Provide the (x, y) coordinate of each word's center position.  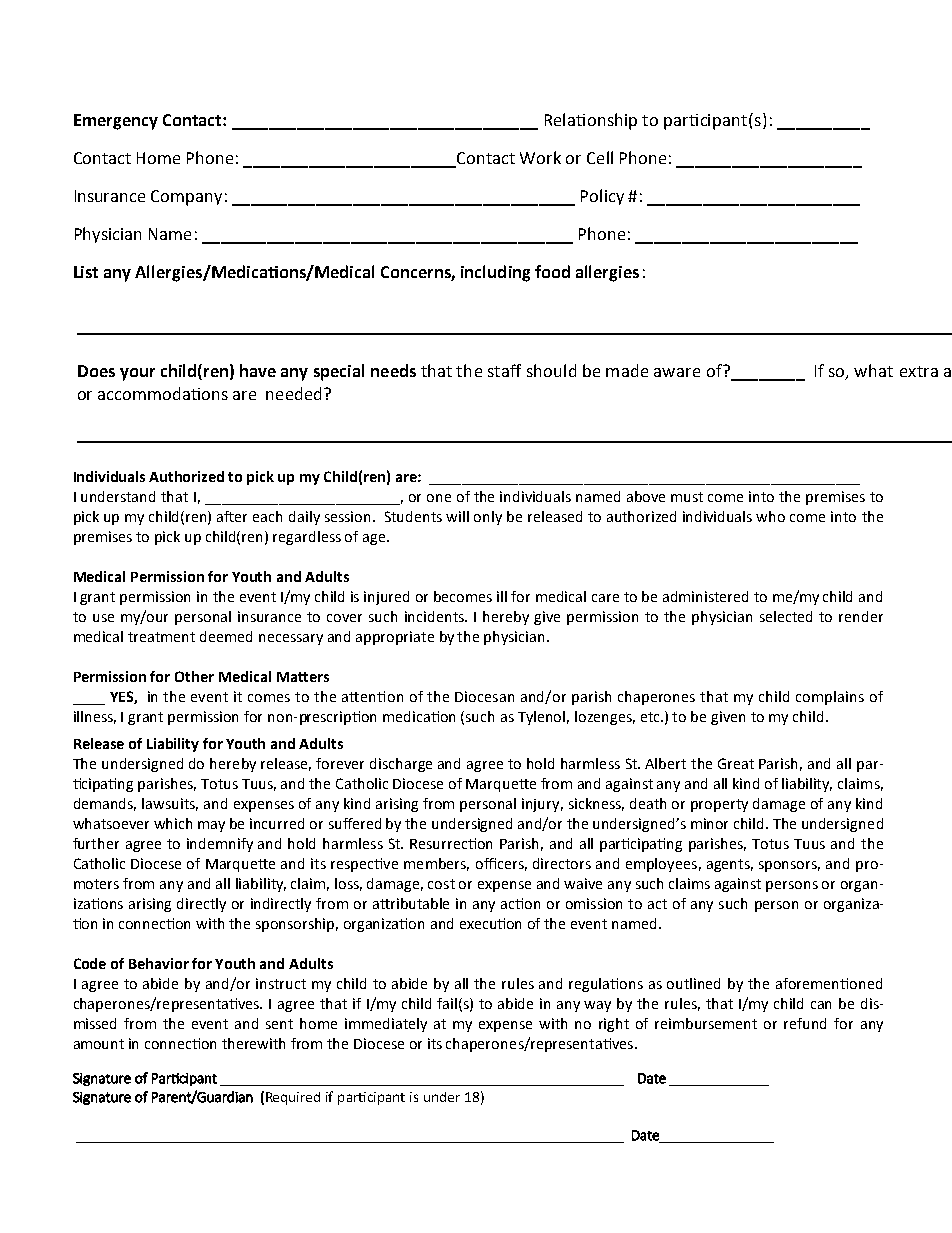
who (770, 516)
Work (540, 157)
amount (99, 1044)
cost (441, 884)
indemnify (220, 845)
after (232, 516)
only (488, 518)
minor (709, 823)
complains (830, 698)
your (137, 374)
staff (504, 370)
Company (186, 198)
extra (919, 371)
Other (194, 676)
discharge (401, 765)
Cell (600, 157)
